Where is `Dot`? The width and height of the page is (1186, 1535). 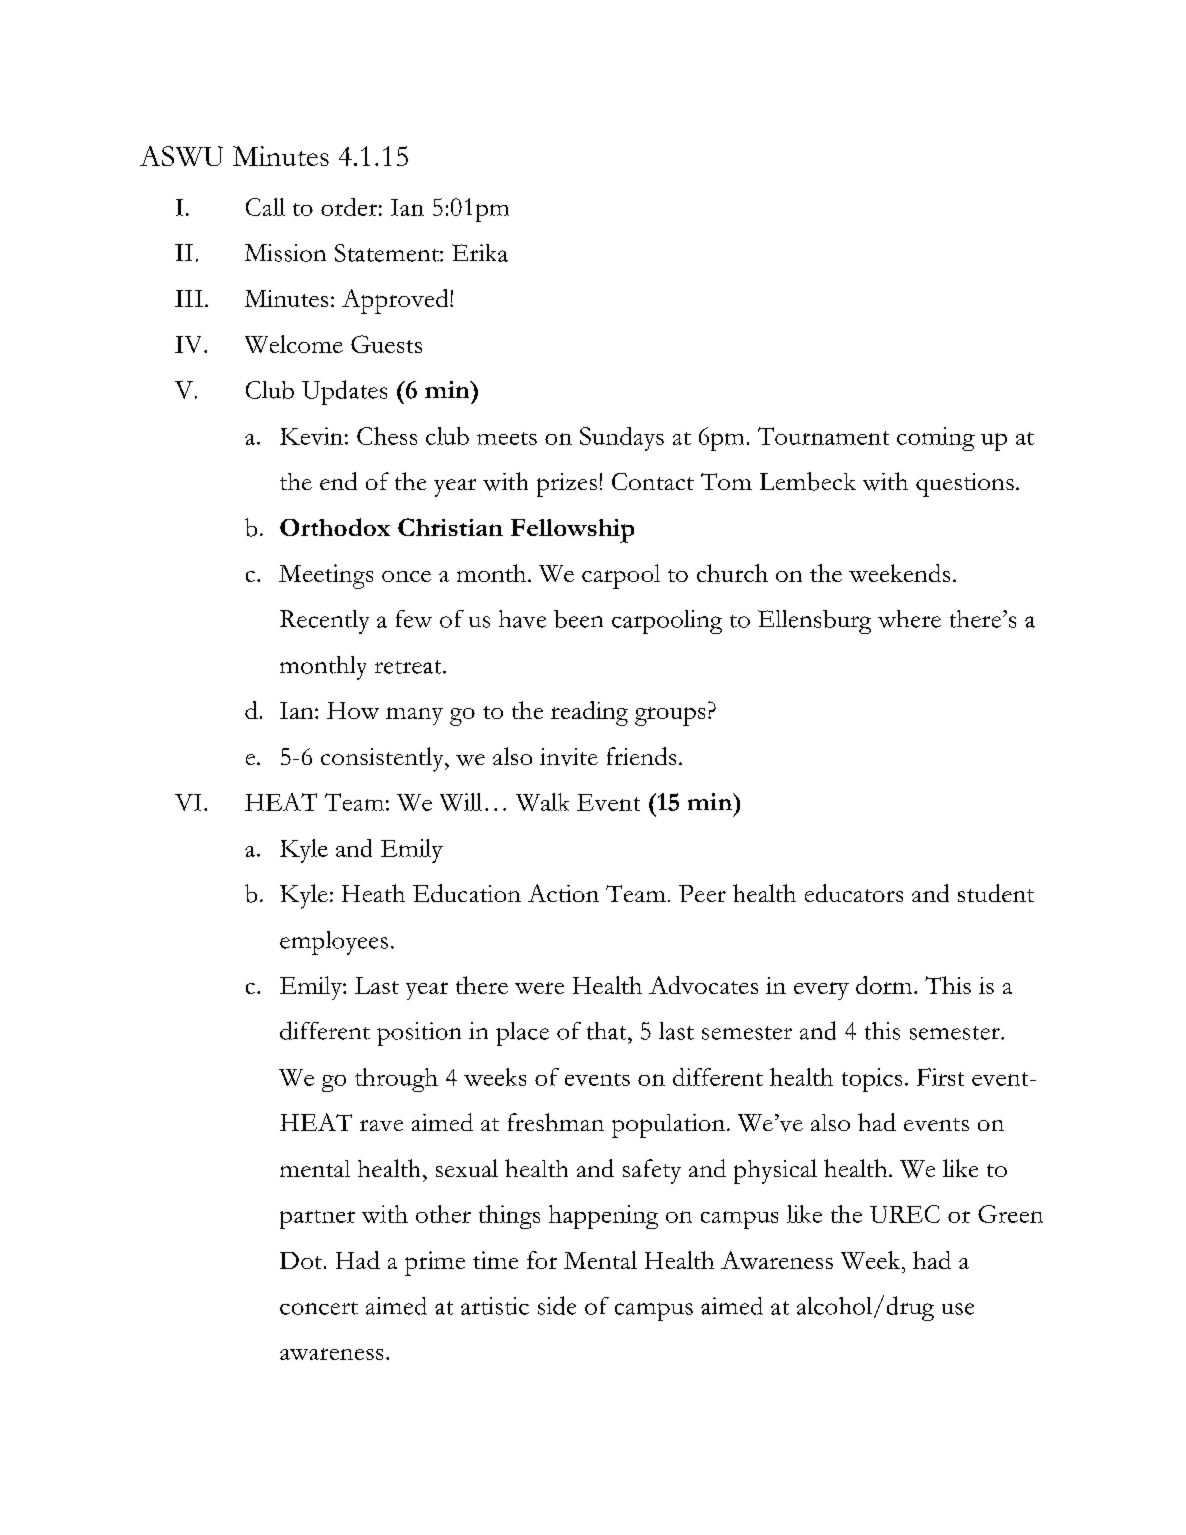 Dot is located at coordinates (302, 1260).
